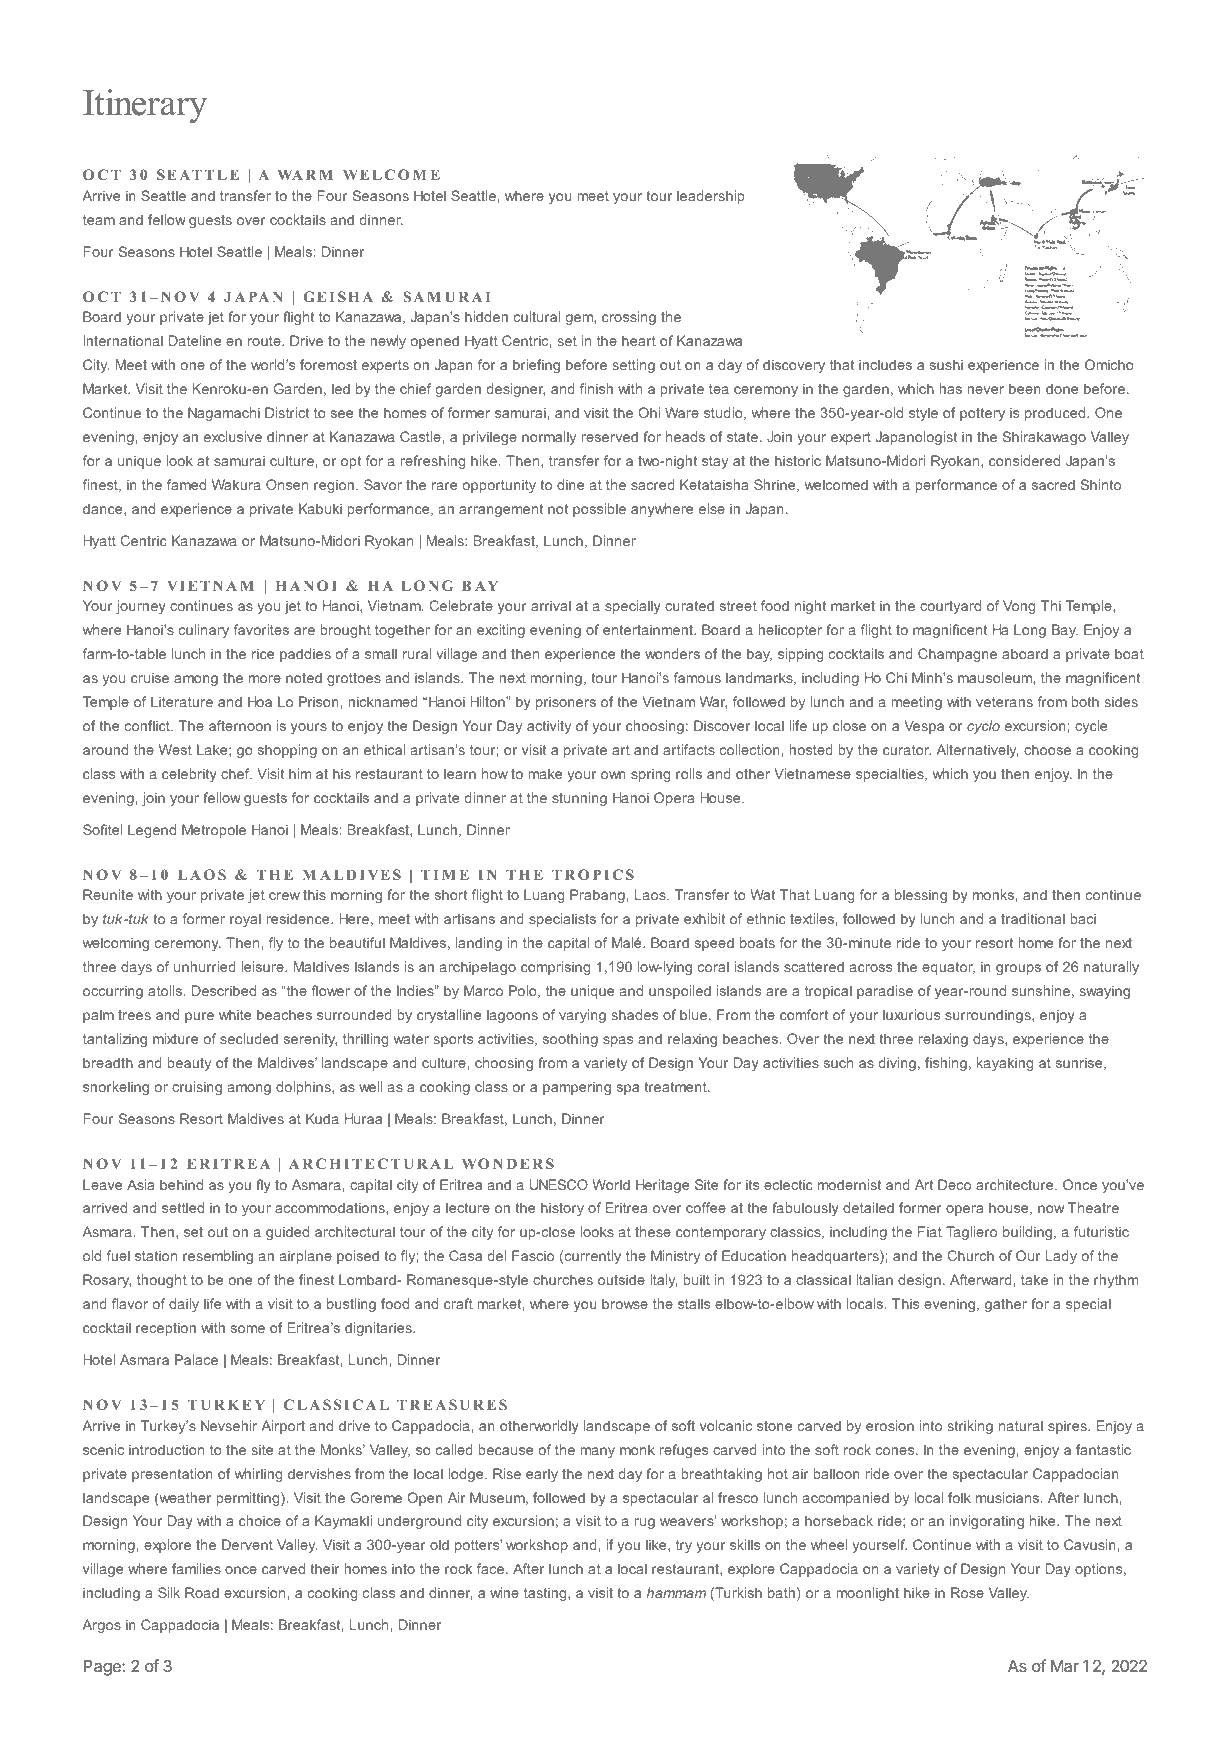  I want to click on own, so click(613, 775).
